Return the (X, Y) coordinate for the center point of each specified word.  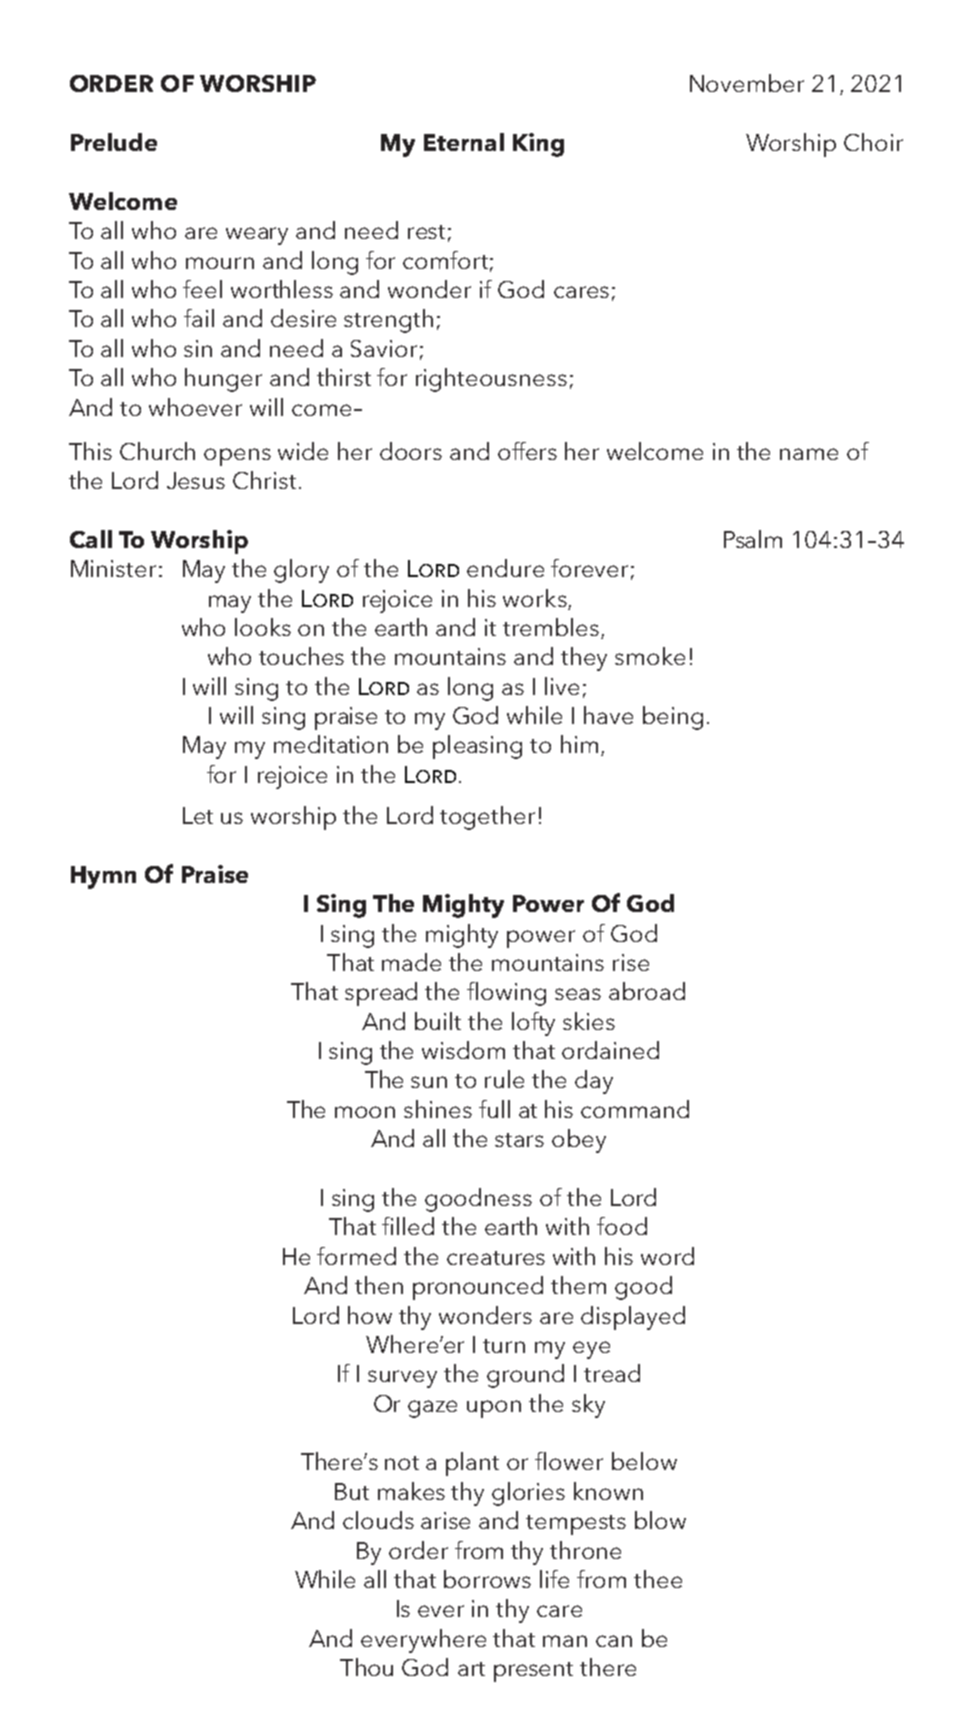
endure (505, 568)
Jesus (196, 480)
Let (198, 815)
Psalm (753, 539)
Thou (366, 1667)
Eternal (464, 142)
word (667, 1256)
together (487, 818)
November (747, 83)
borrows (487, 1579)
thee (658, 1579)
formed (356, 1256)
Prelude (114, 142)
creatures (496, 1258)
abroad (647, 991)
